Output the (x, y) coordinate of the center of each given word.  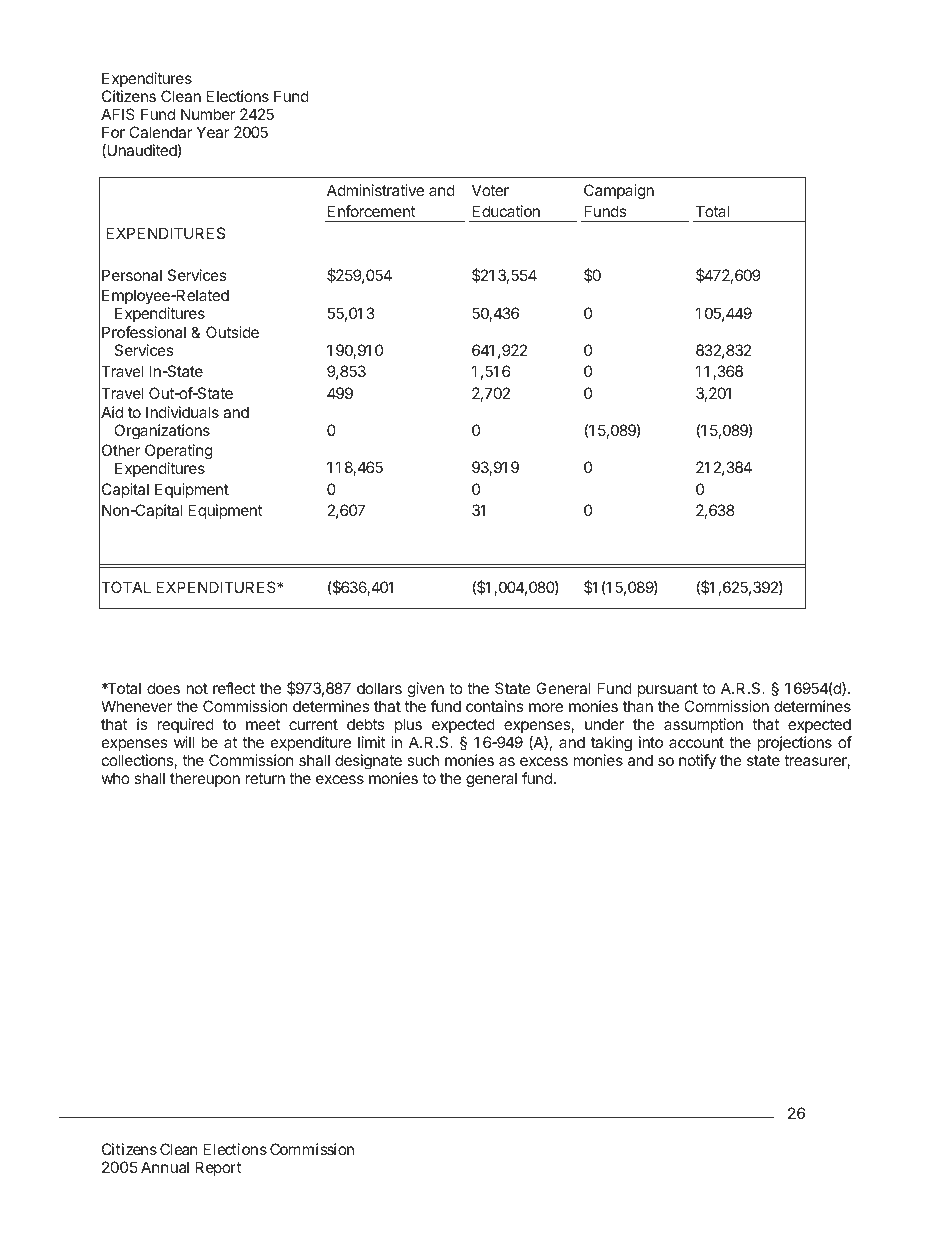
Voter (490, 190)
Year (213, 132)
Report (218, 1168)
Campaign (619, 192)
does (163, 688)
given (426, 690)
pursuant (668, 690)
